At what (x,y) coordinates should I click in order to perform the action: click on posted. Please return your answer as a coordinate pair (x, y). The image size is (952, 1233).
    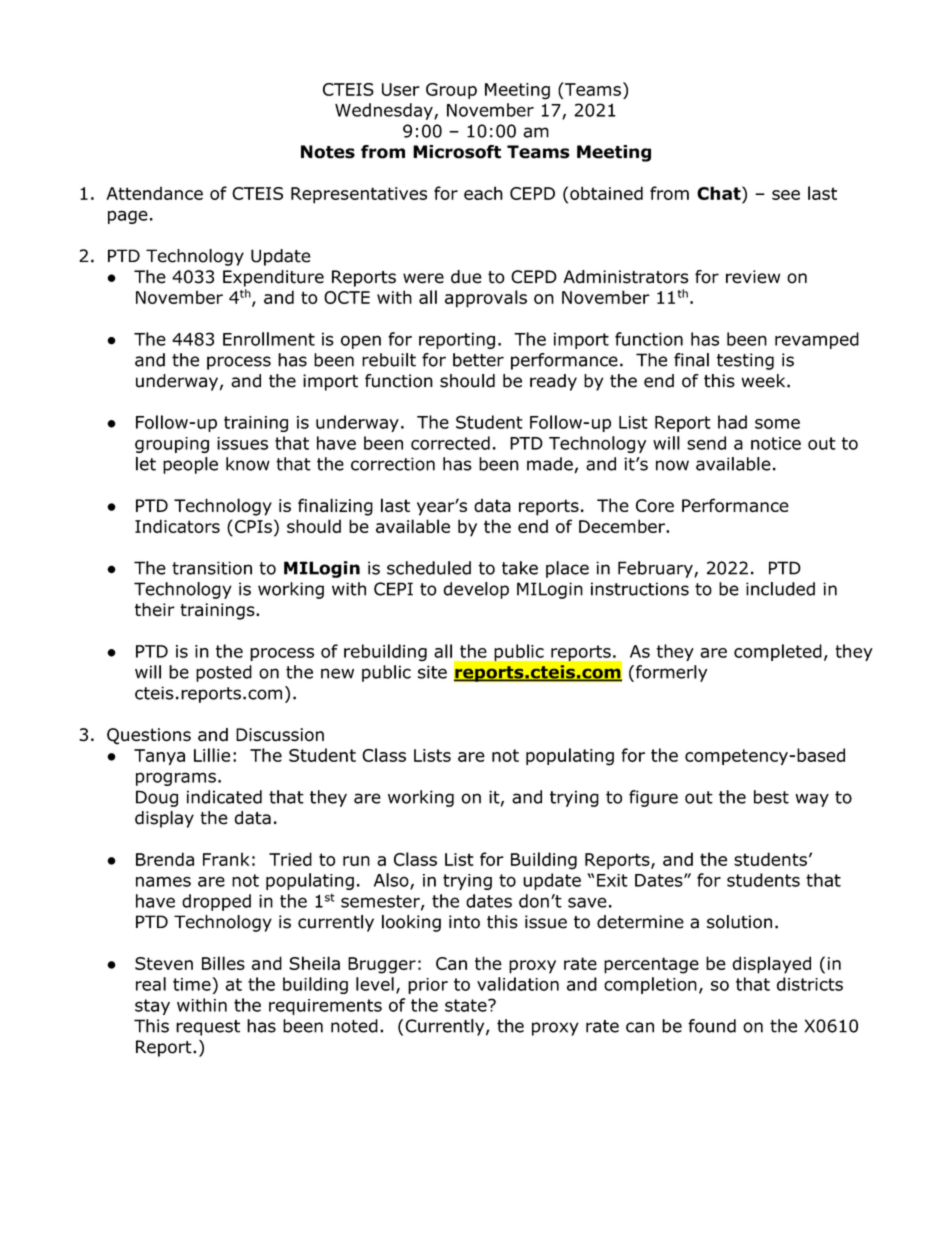
    Looking at the image, I should click on (224, 673).
